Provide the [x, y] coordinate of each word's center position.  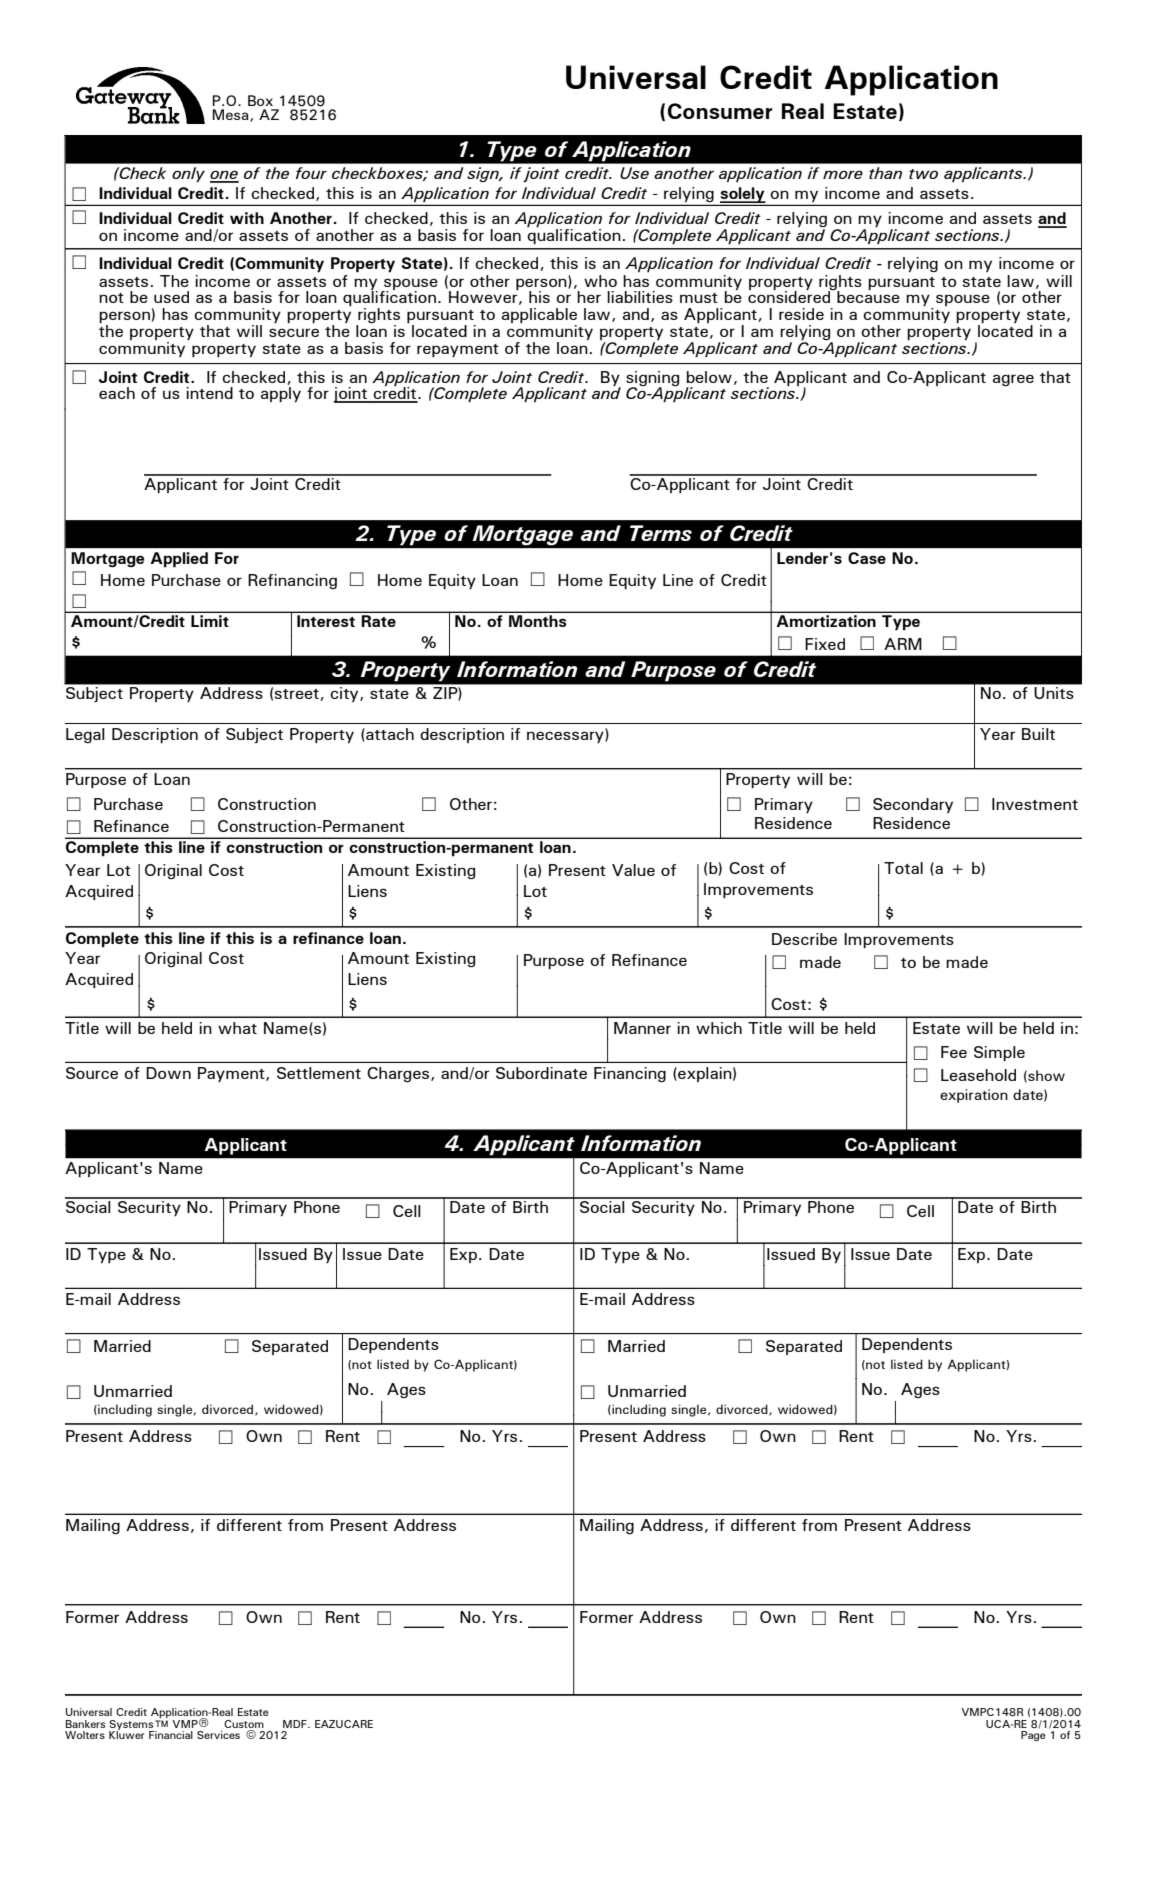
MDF [296, 1724]
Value [633, 870]
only [188, 174]
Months [537, 621]
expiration [974, 1096]
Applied [179, 559]
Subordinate [541, 1073]
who [600, 281]
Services [218, 1735]
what [237, 1028]
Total [903, 868]
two [923, 174]
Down [168, 1073]
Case [867, 558]
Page [1033, 1736]
